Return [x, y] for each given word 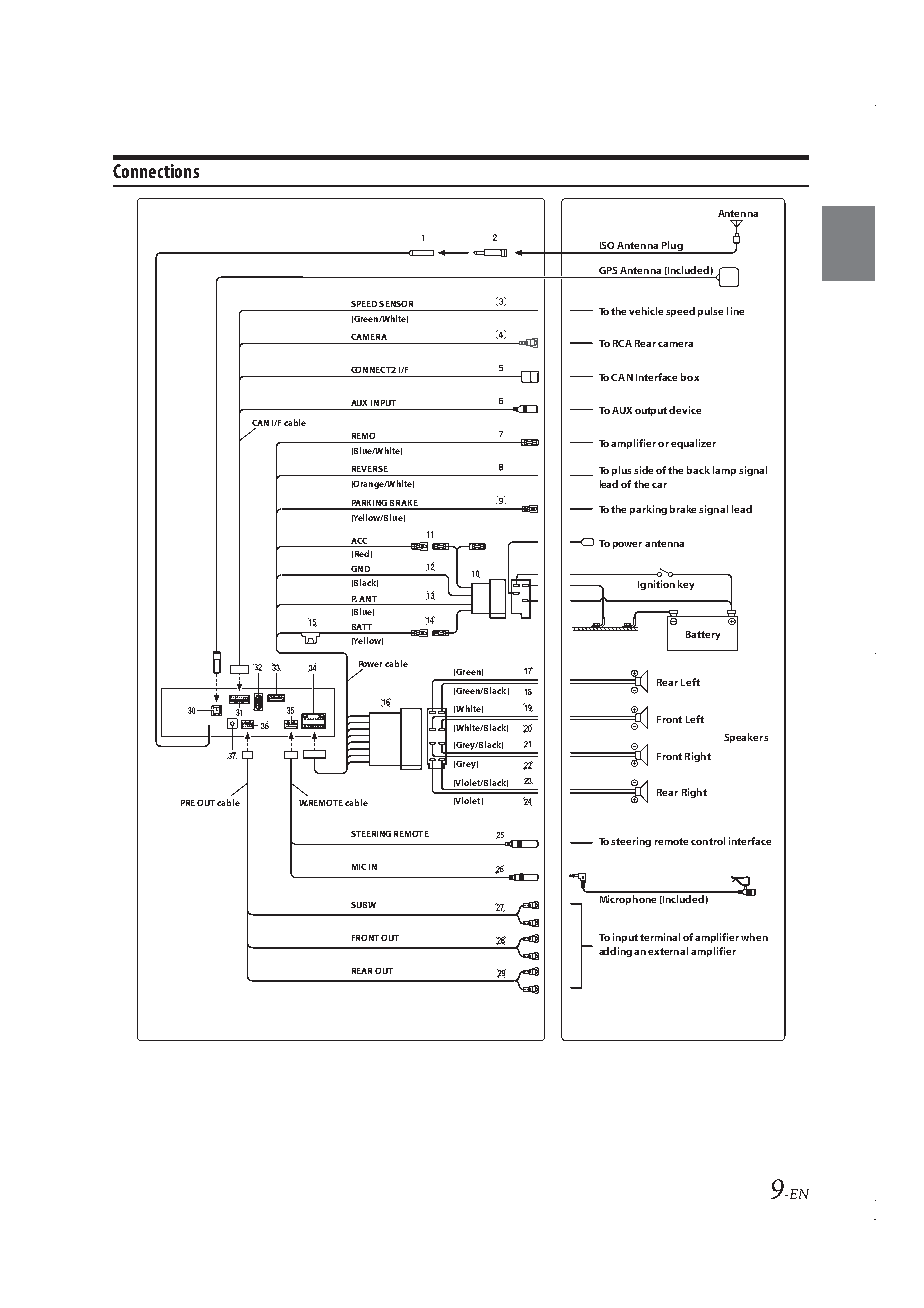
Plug [672, 247]
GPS [608, 270]
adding [615, 952]
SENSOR [396, 304]
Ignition [656, 585]
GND [360, 570]
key [686, 585]
